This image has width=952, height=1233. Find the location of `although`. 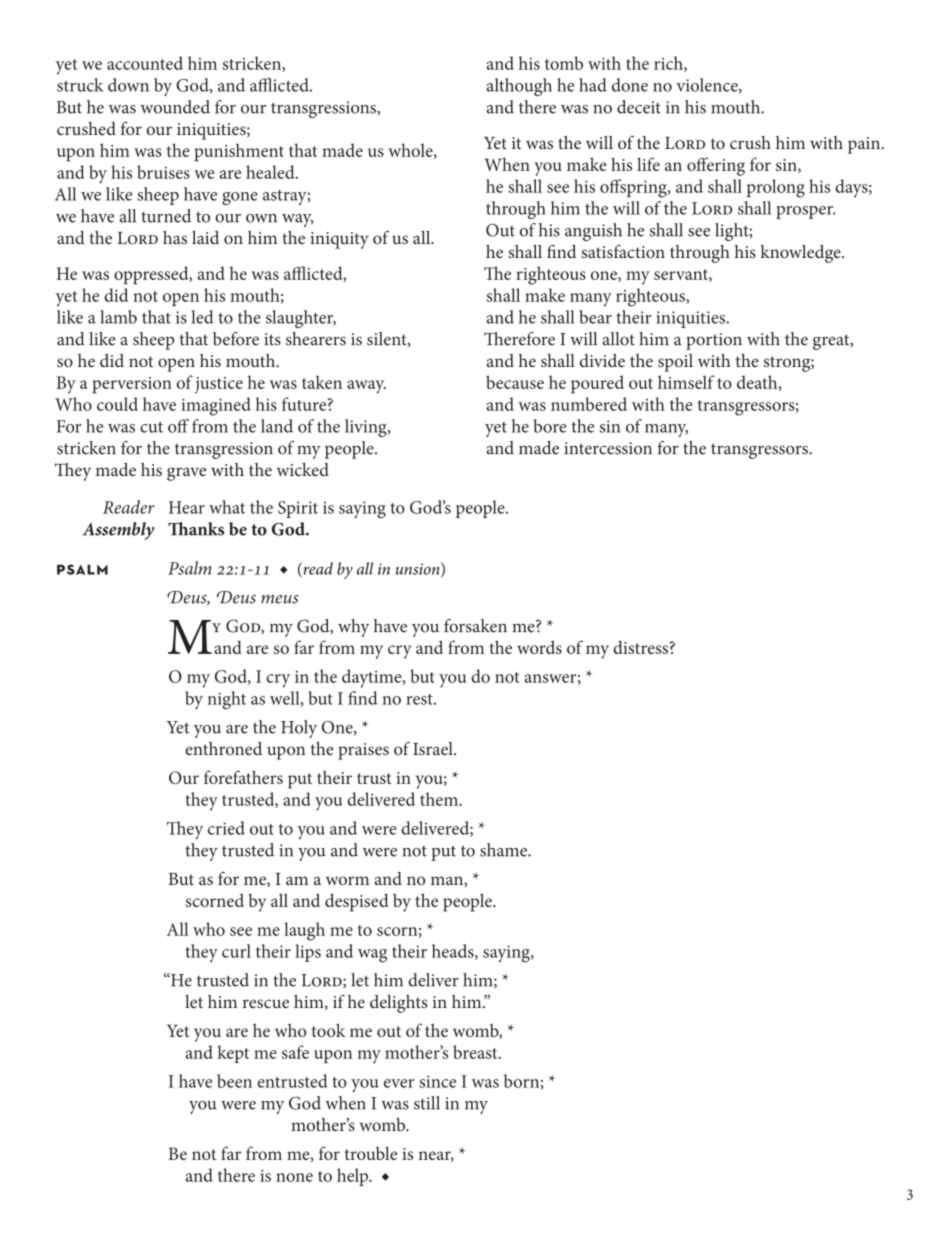

although is located at coordinates (519, 87).
